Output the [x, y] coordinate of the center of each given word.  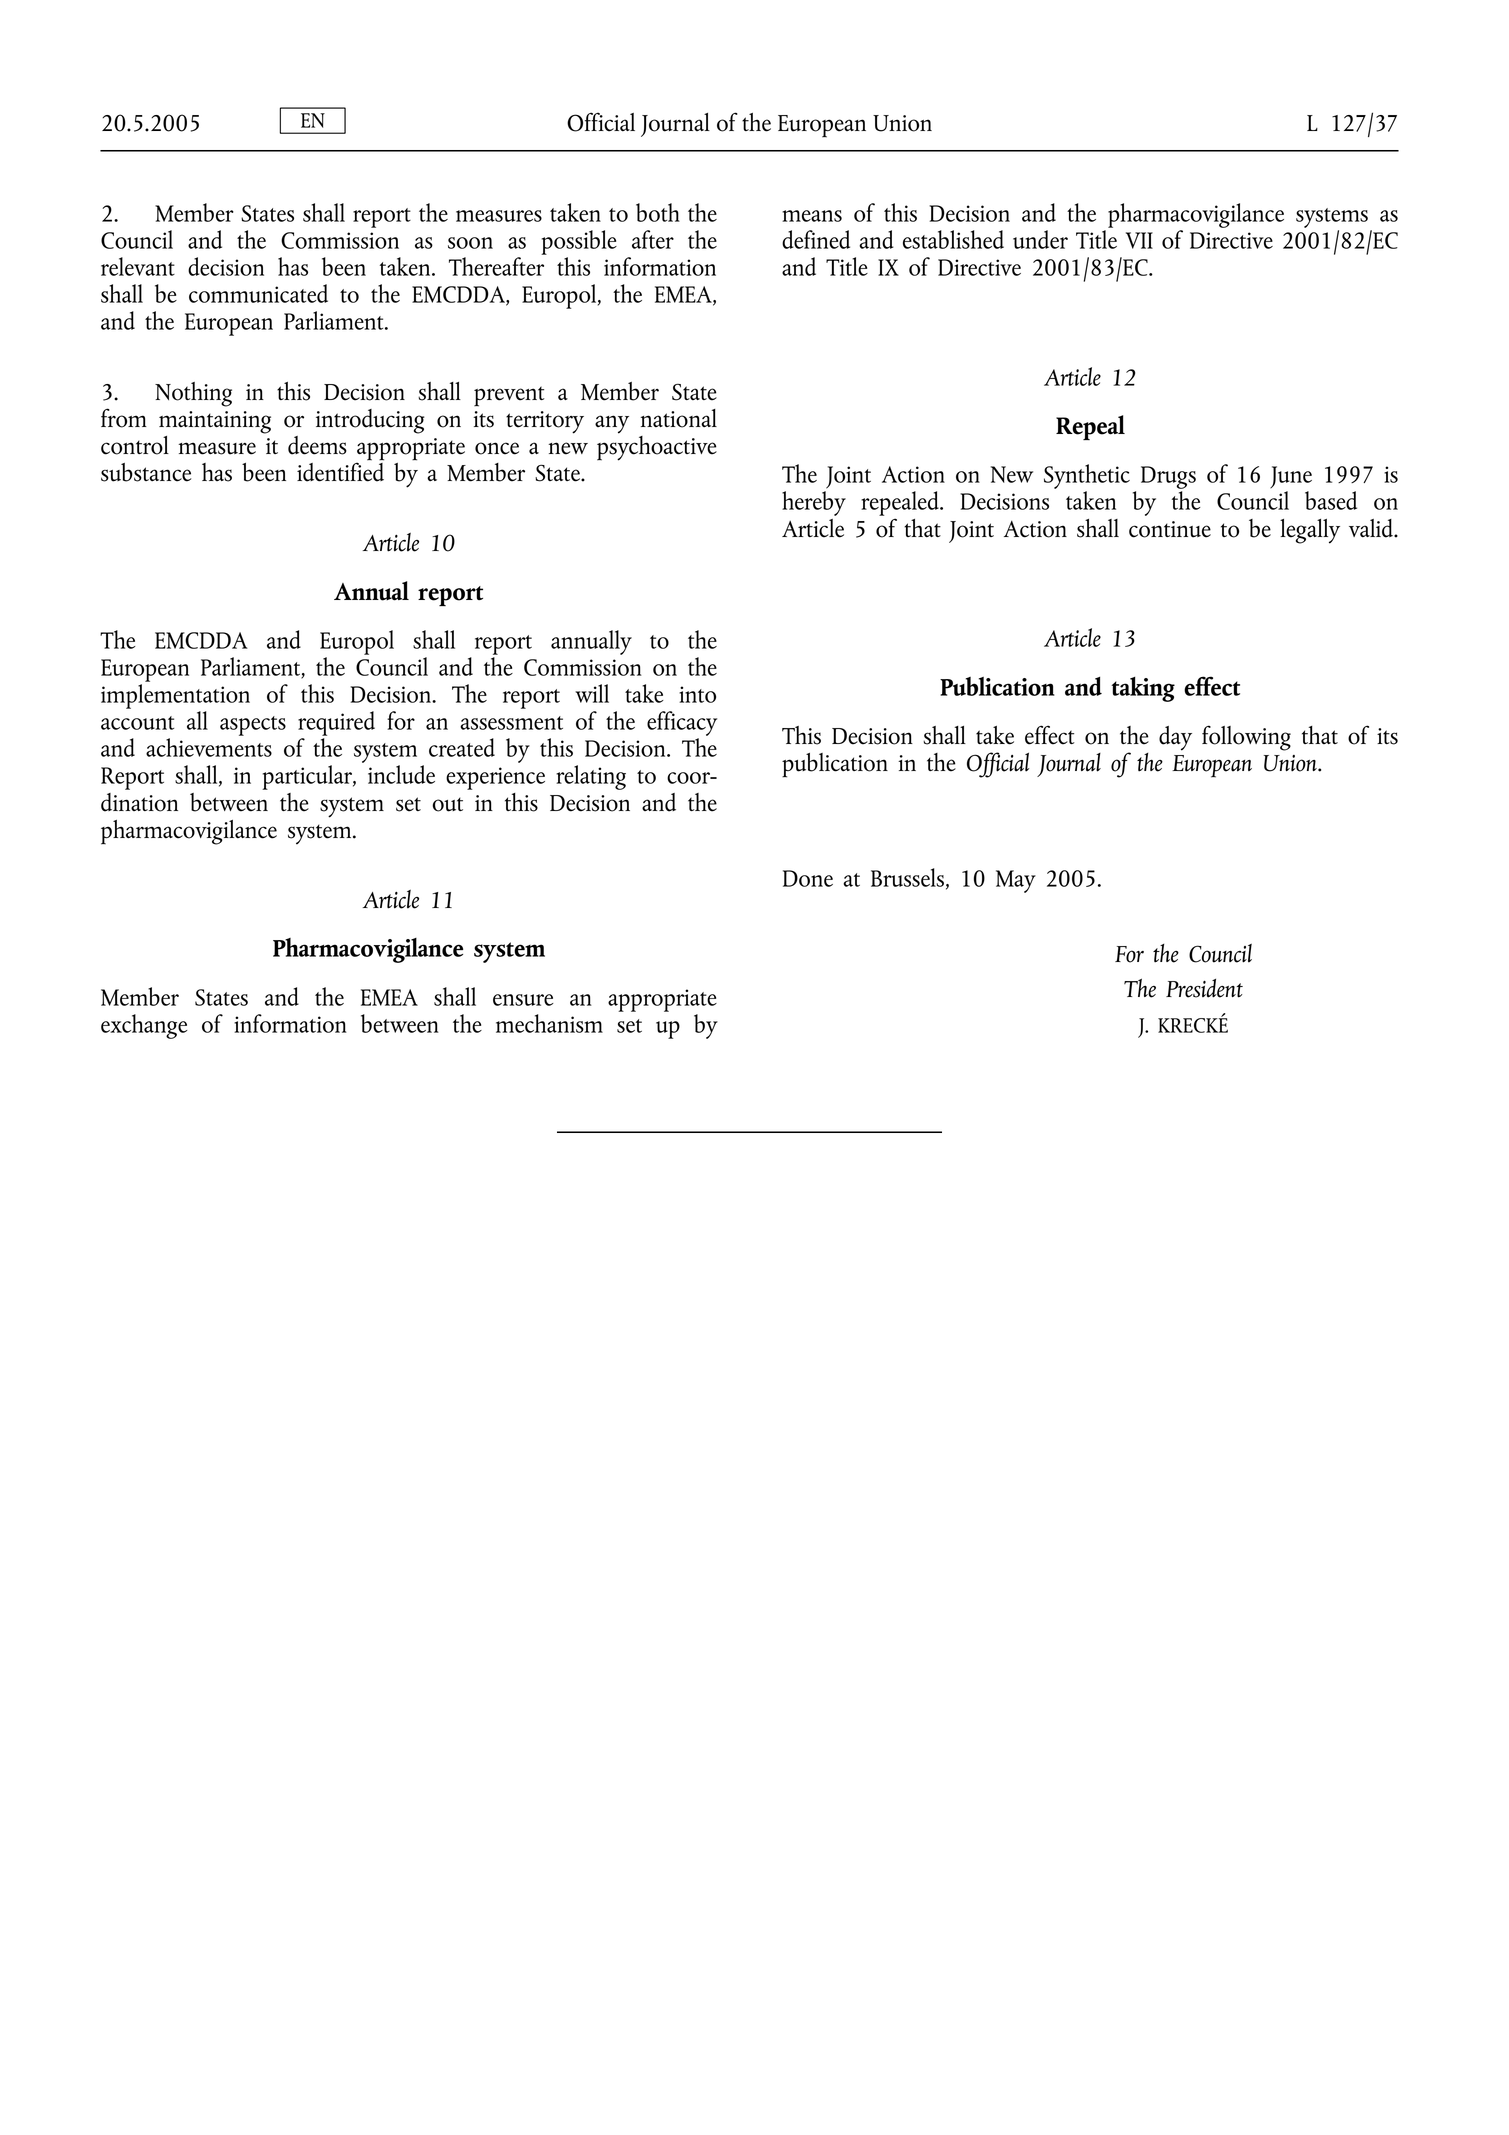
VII [1139, 240]
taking [1143, 689]
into [697, 694]
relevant [138, 266]
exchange [144, 1026]
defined [816, 239]
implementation [175, 696]
